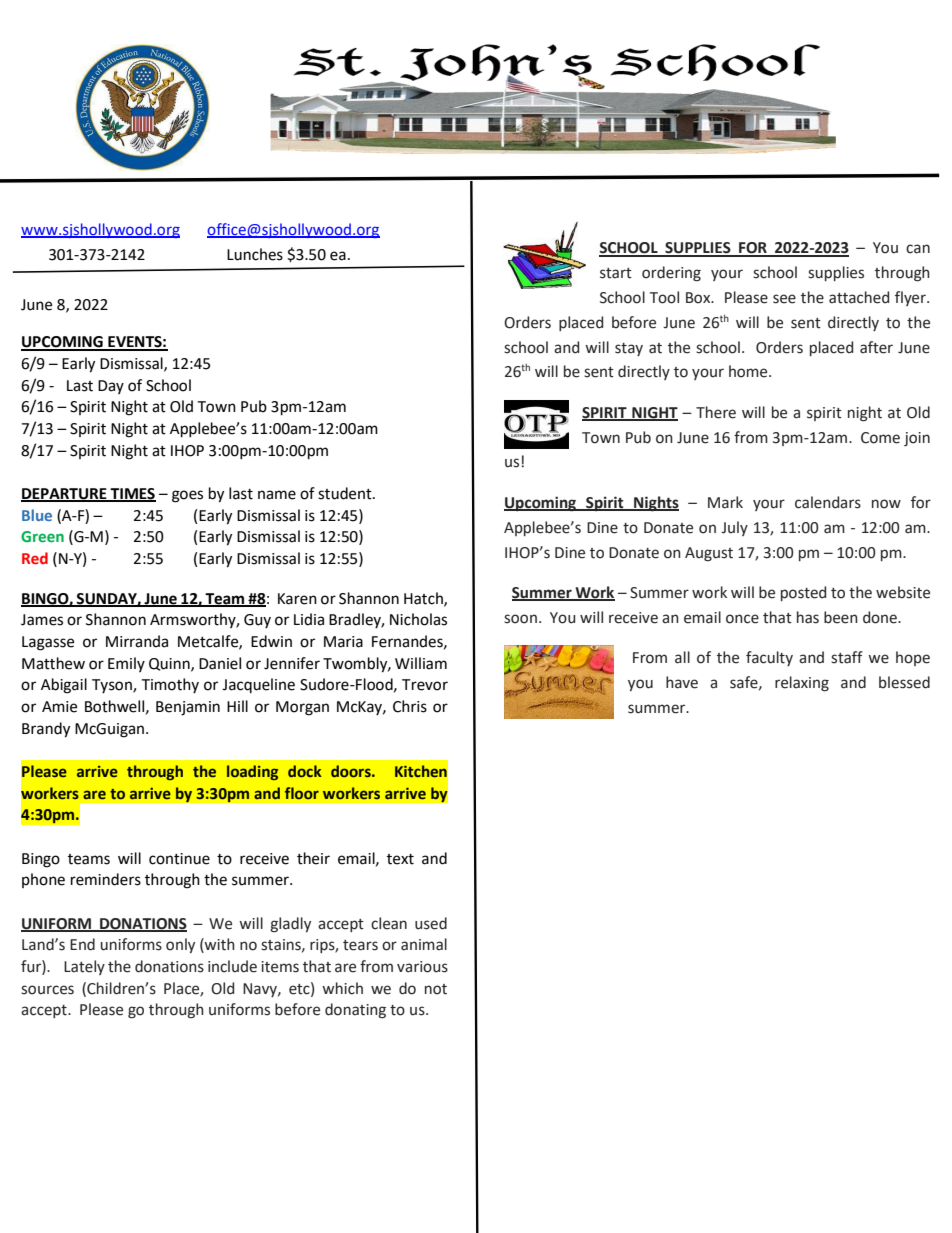  I want to click on Emily, so click(126, 664).
